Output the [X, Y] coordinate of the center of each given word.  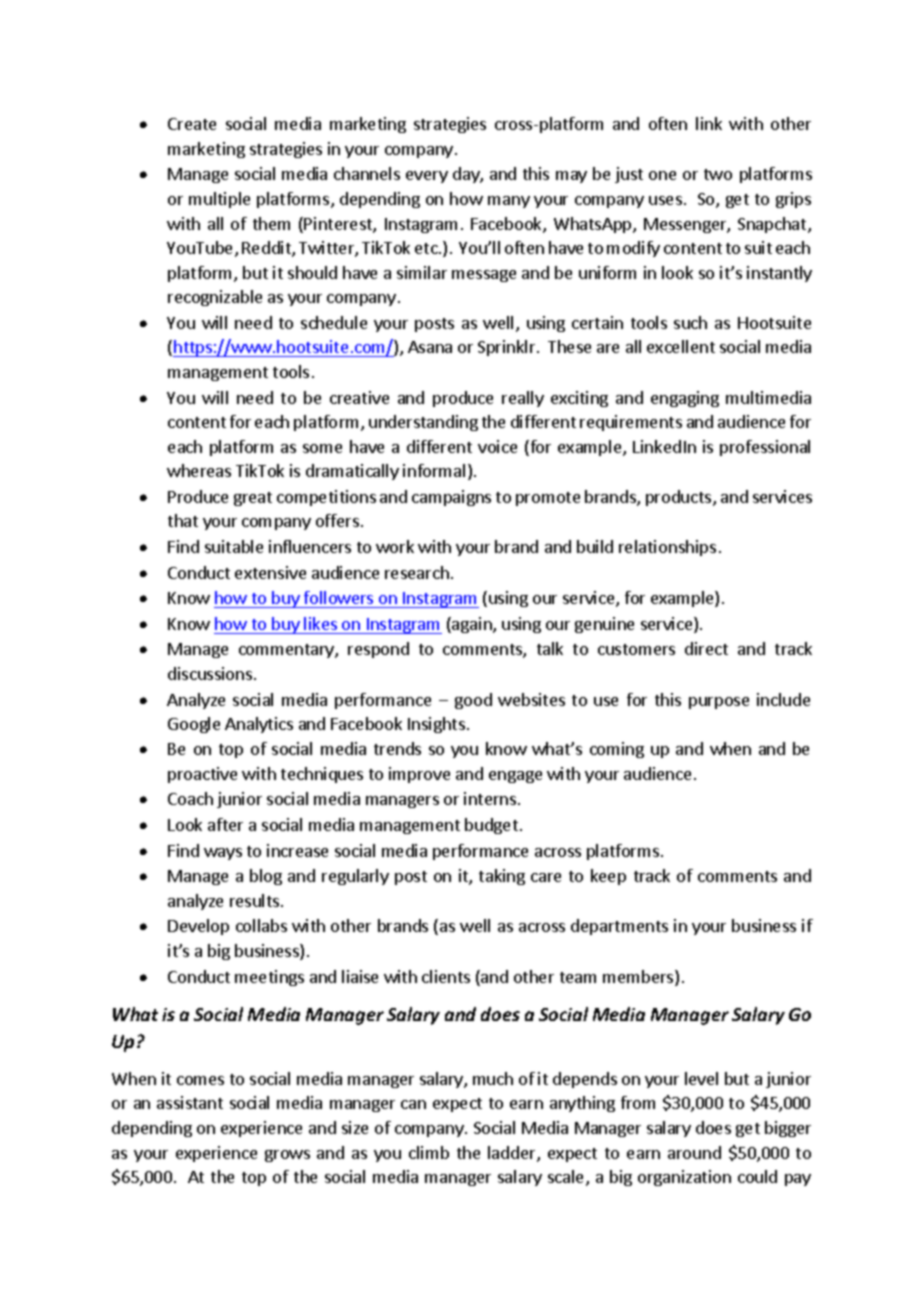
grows [287, 1156]
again [472, 625]
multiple [219, 200]
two [718, 174]
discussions [210, 673]
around [694, 1152]
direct [706, 648]
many [509, 202]
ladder [513, 1154]
